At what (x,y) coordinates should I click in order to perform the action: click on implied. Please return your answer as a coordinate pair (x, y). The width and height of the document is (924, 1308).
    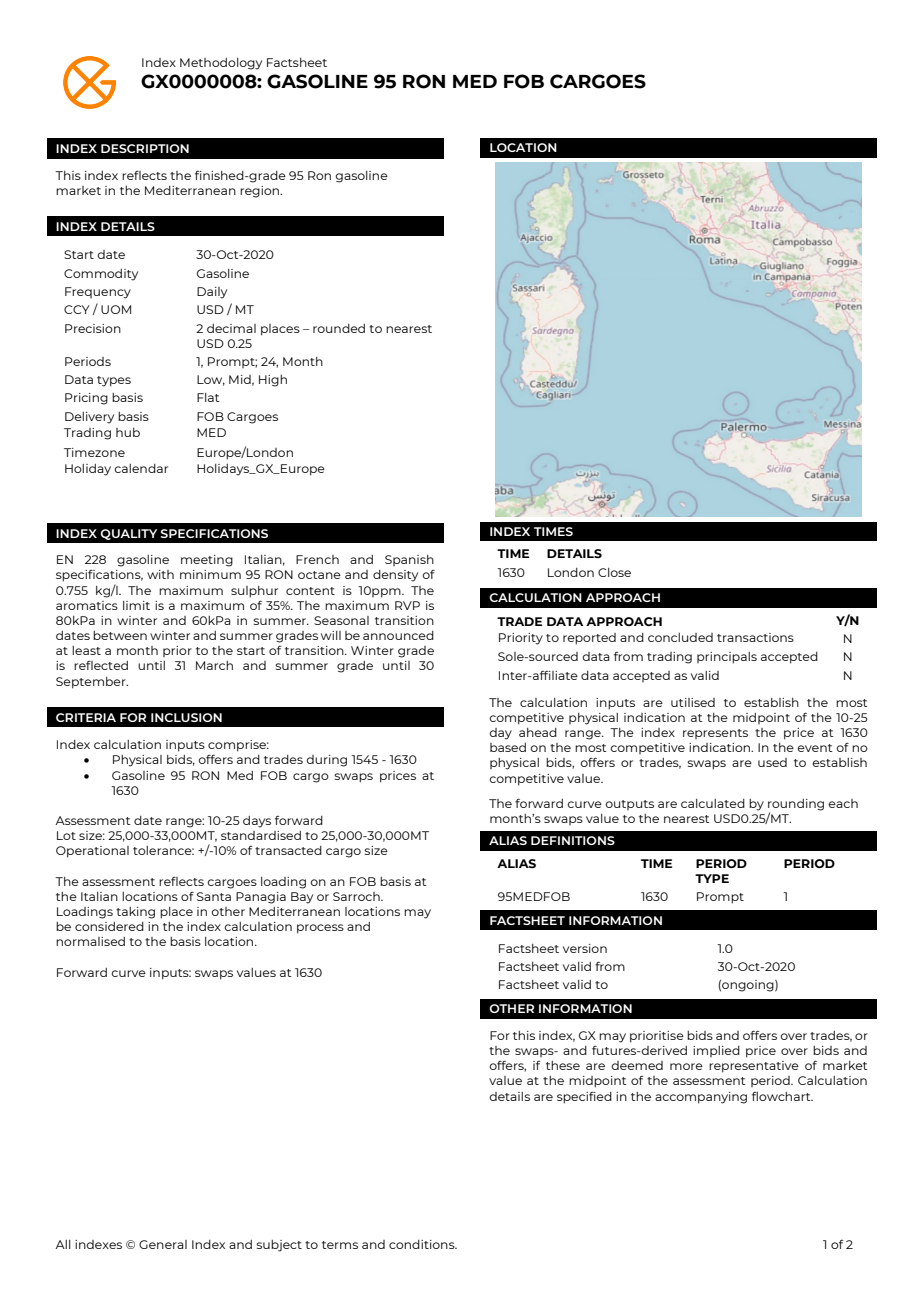
    Looking at the image, I should click on (716, 1051).
